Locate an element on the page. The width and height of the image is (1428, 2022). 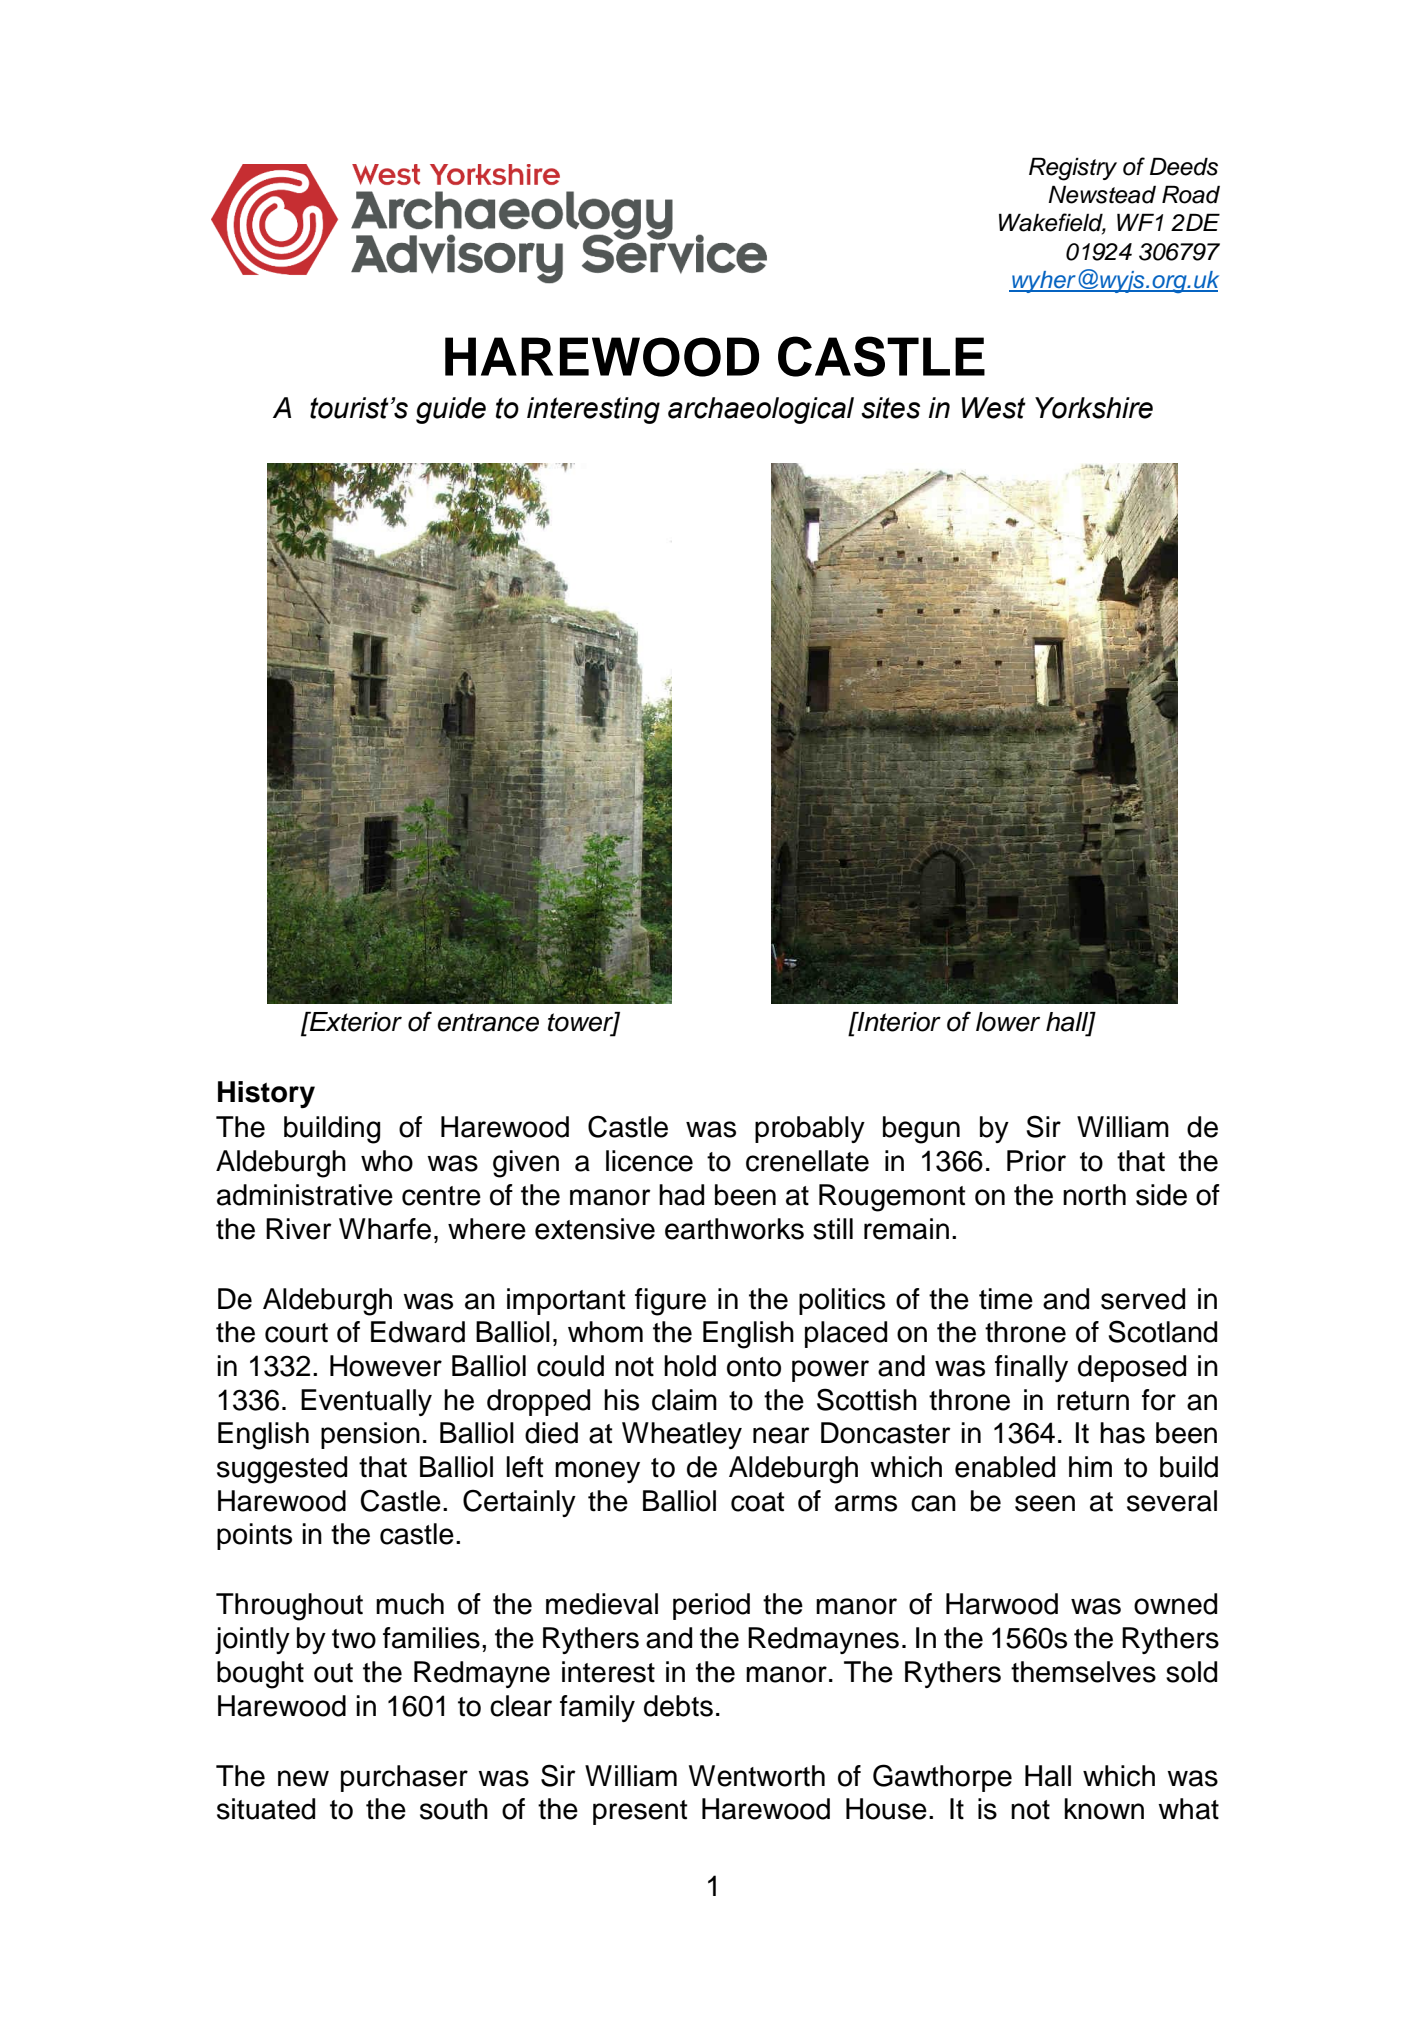
lower is located at coordinates (1008, 1022).
